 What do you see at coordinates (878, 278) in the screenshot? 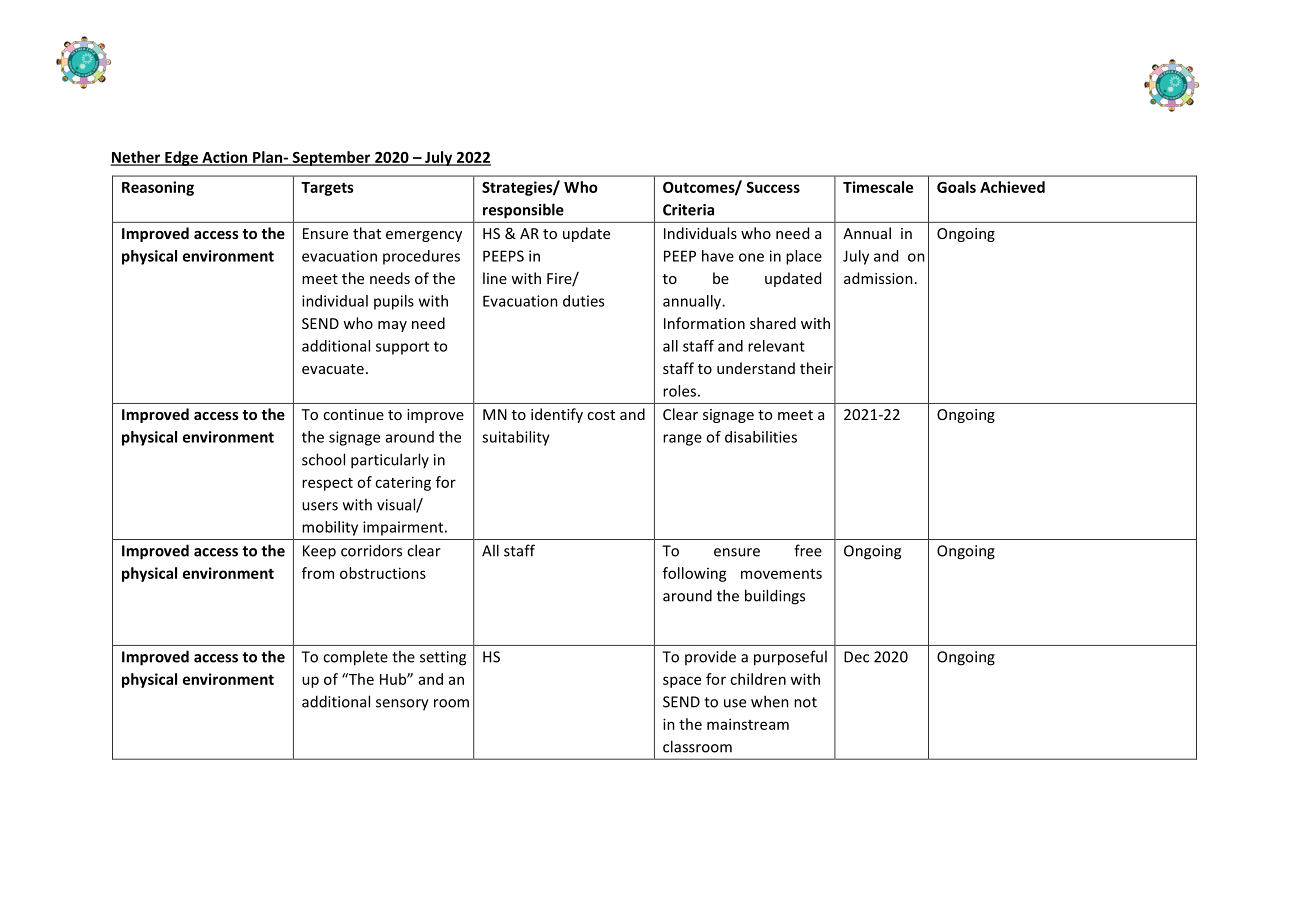
I see `admission` at bounding box center [878, 278].
